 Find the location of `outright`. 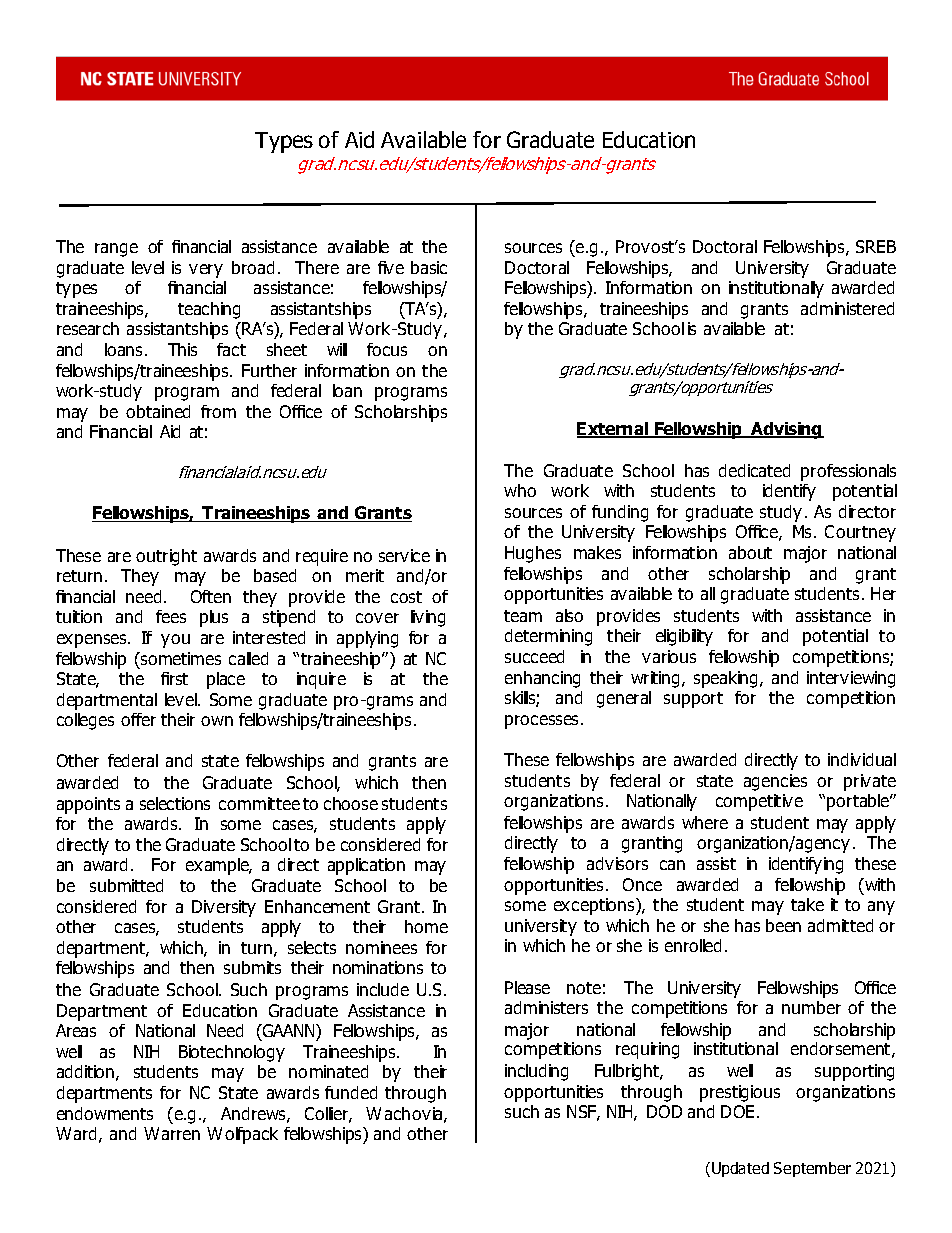

outright is located at coordinates (166, 557).
